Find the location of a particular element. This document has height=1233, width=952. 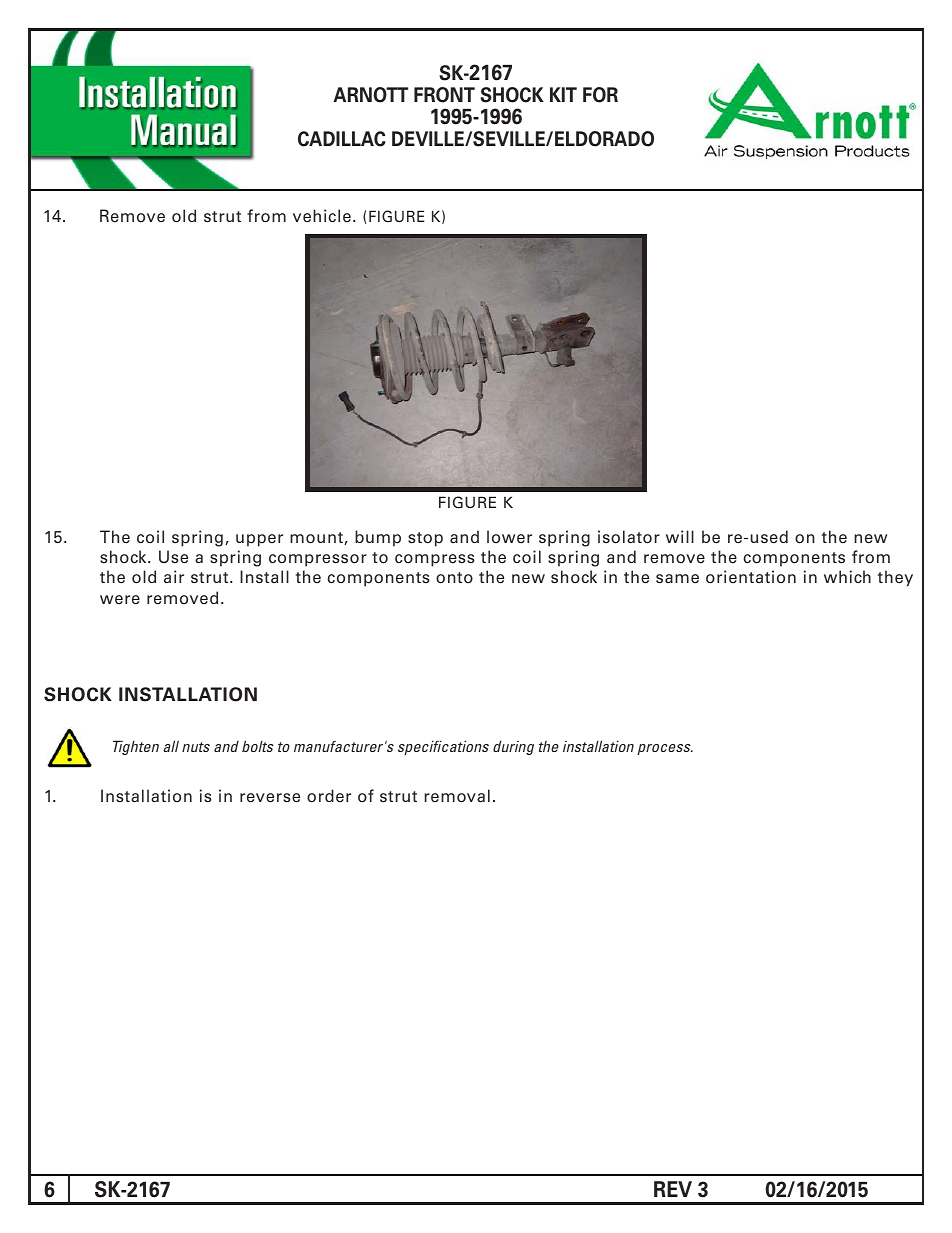

onto is located at coordinates (454, 578).
